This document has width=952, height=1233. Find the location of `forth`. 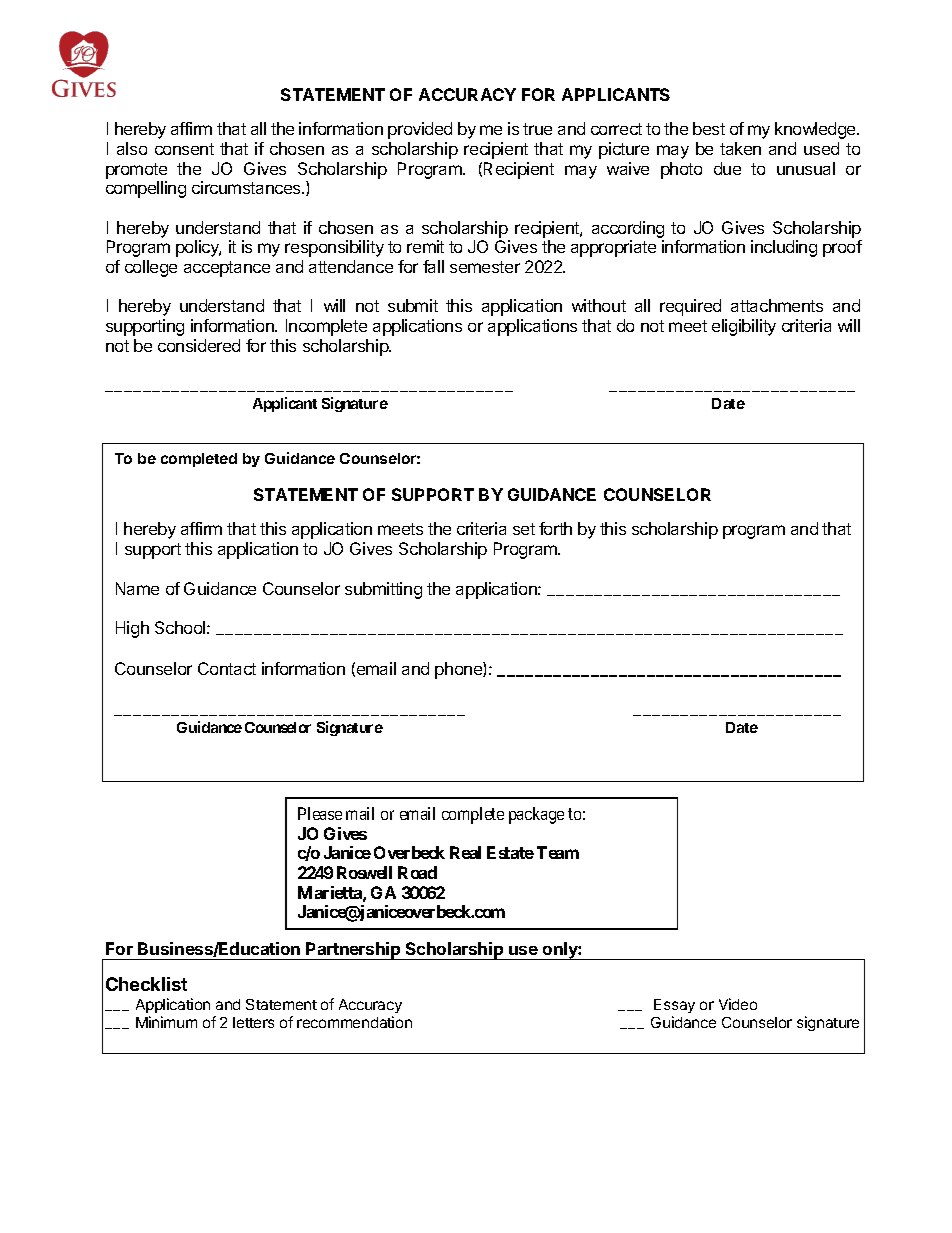

forth is located at coordinates (555, 528).
